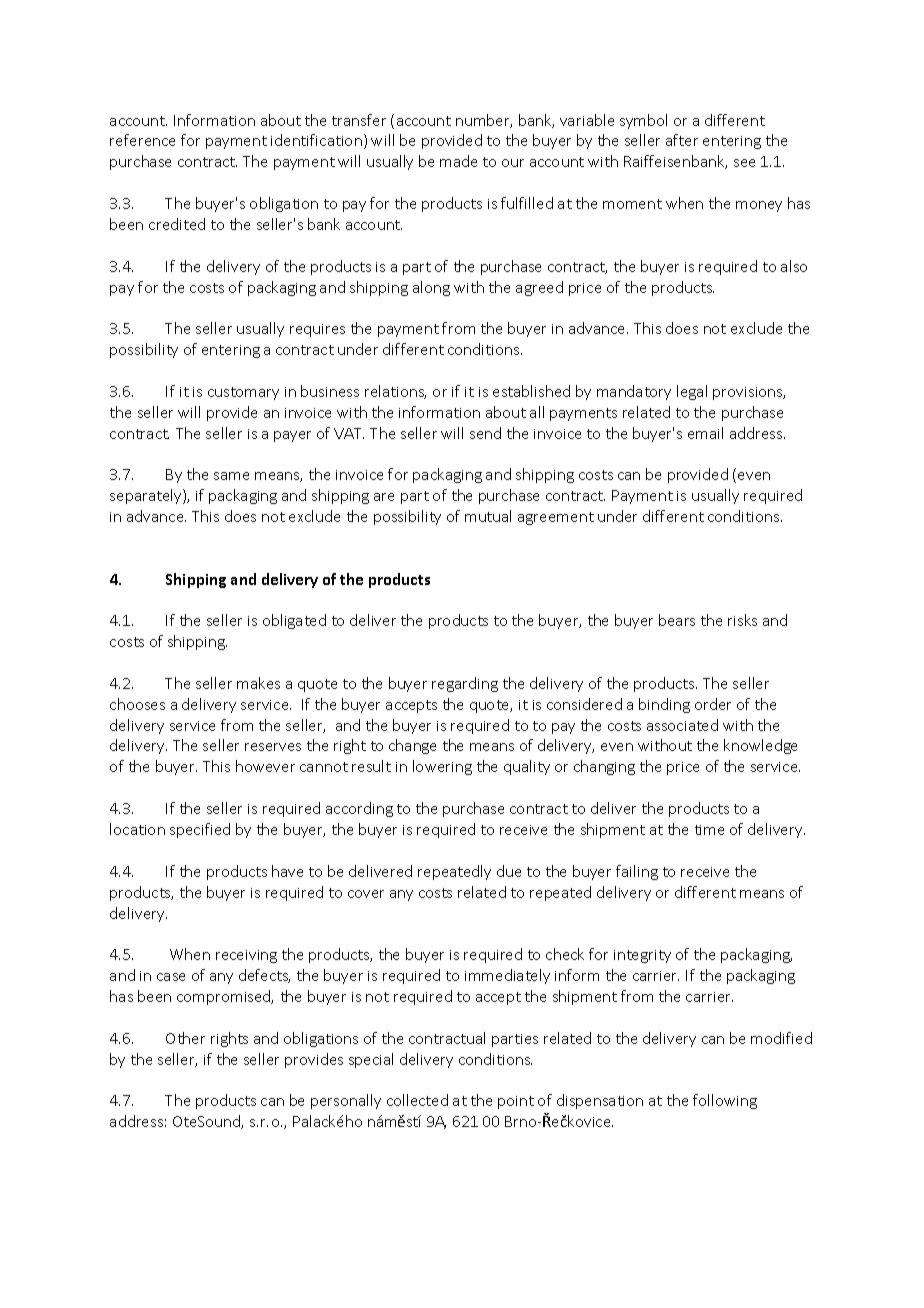  What do you see at coordinates (431, 288) in the screenshot?
I see `along` at bounding box center [431, 288].
